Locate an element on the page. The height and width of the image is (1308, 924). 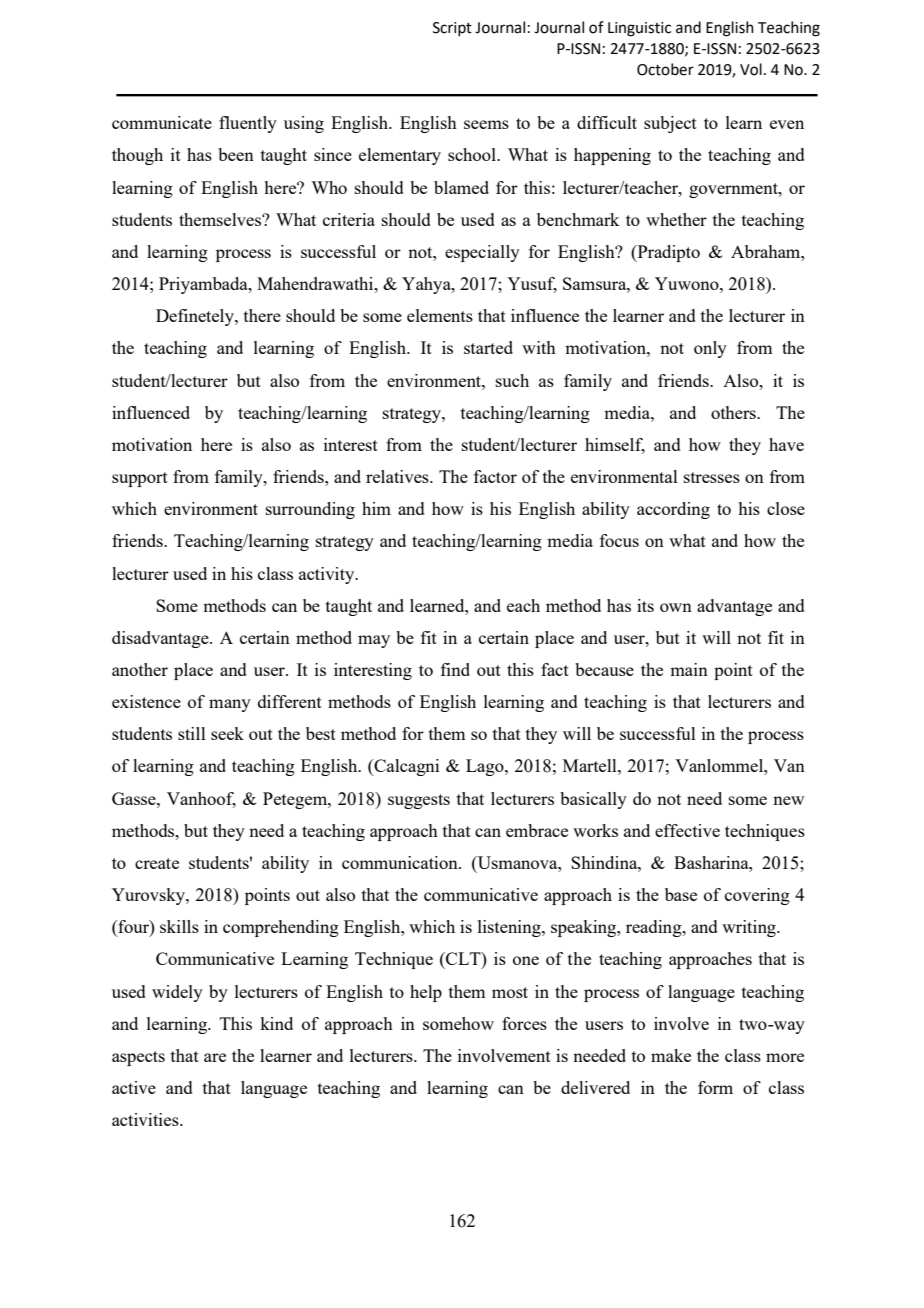
forces is located at coordinates (524, 1023).
